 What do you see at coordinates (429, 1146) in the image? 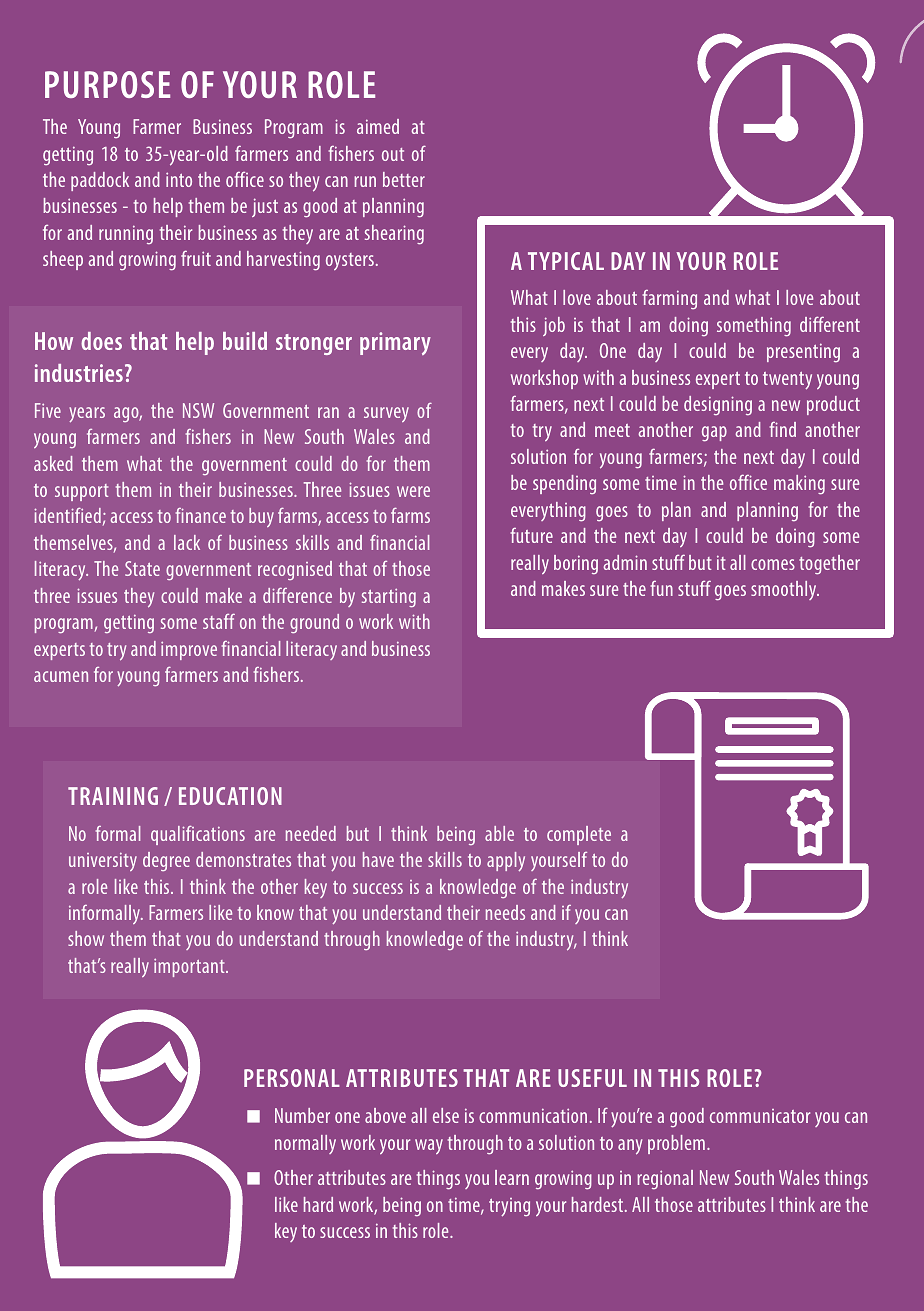
I see `way` at bounding box center [429, 1146].
